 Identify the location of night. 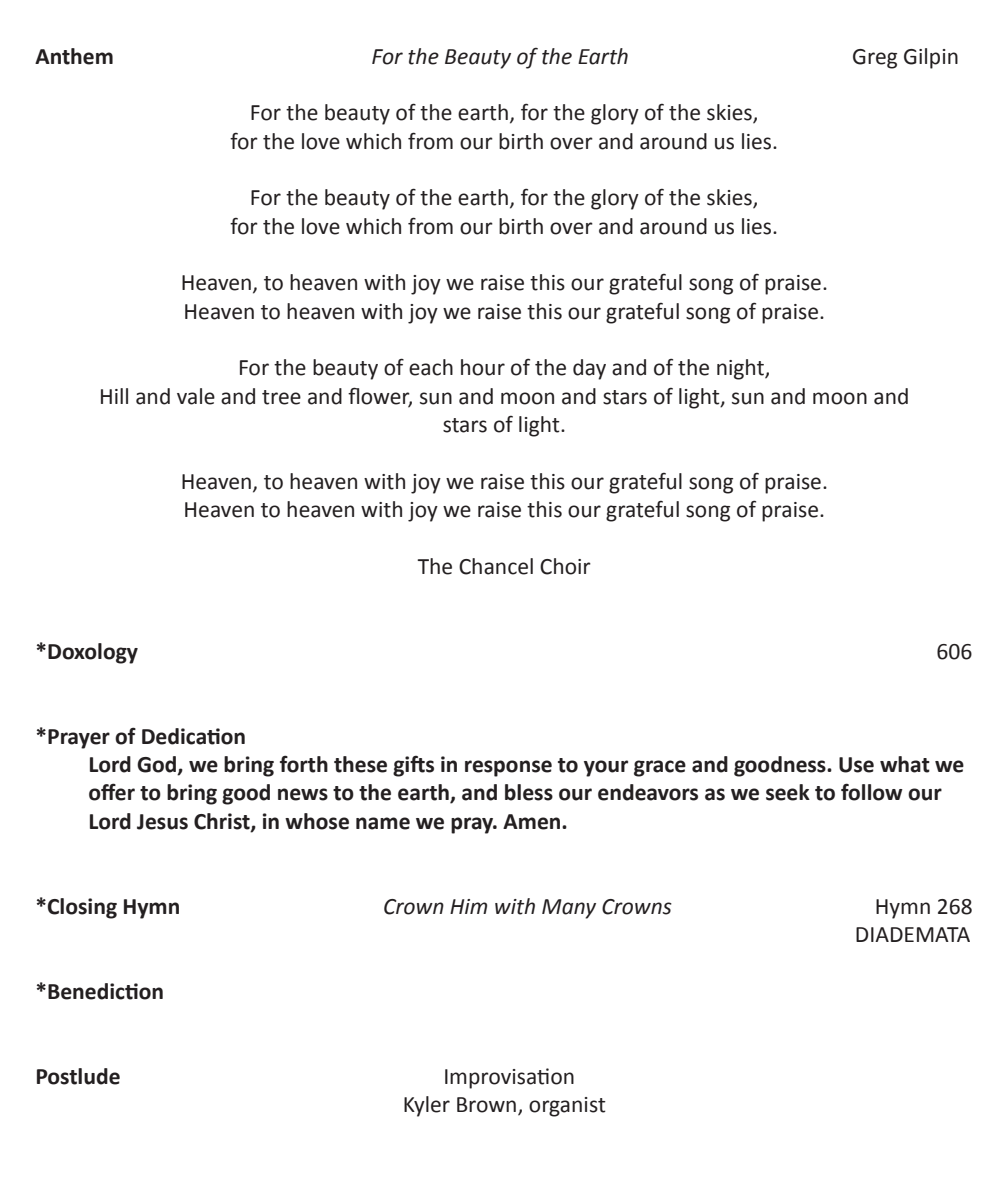
(741, 369).
